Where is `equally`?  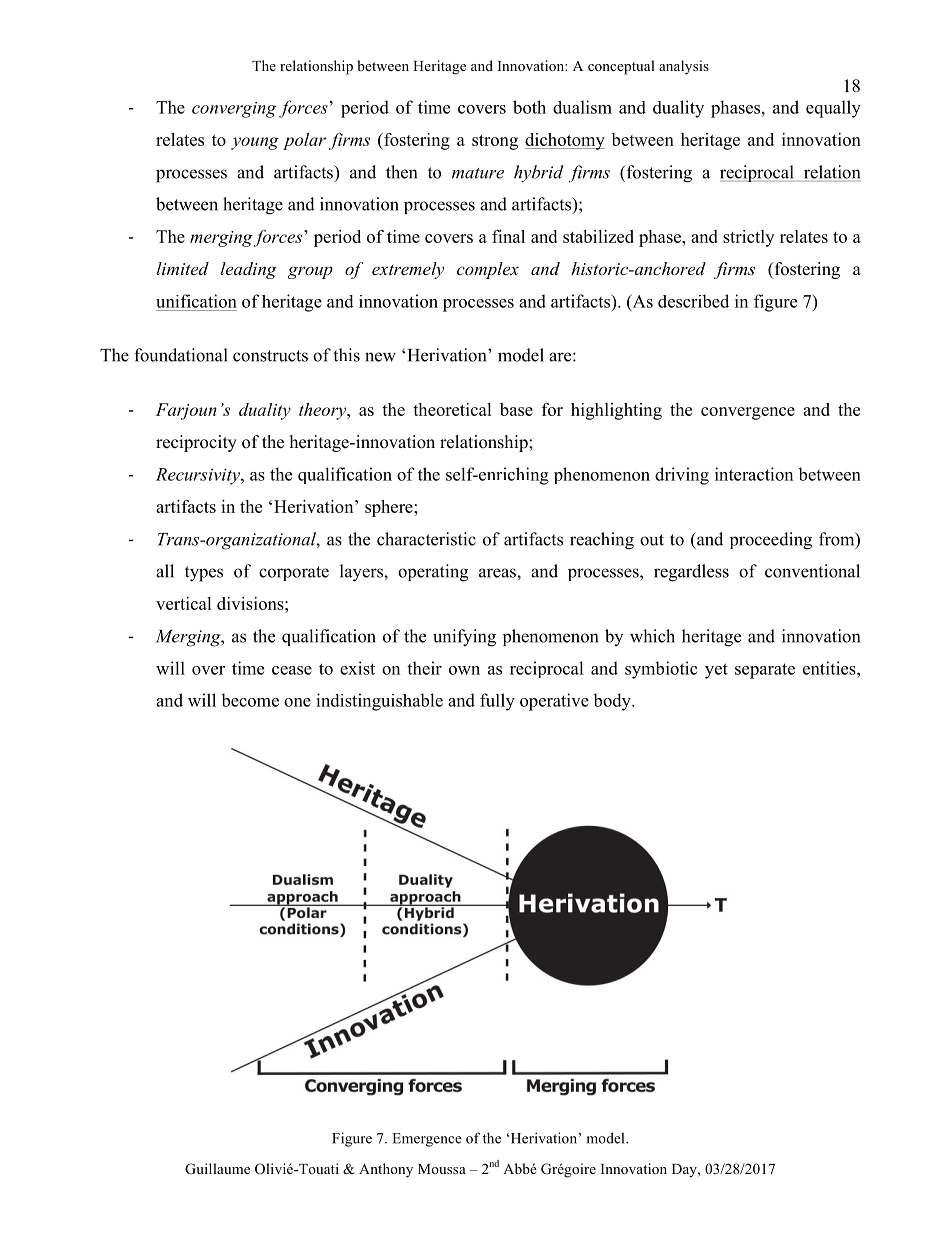 equally is located at coordinates (833, 109).
